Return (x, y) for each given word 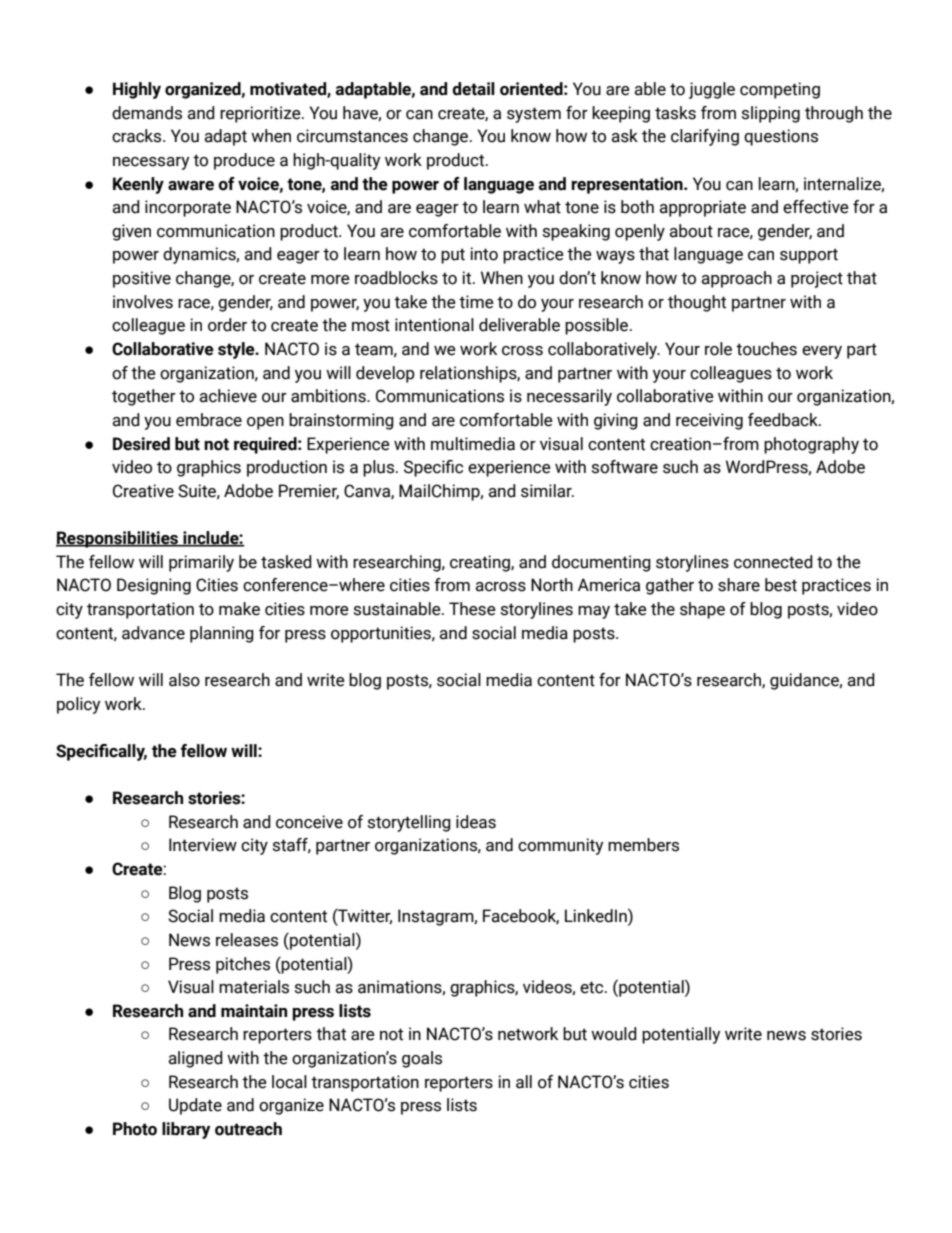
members (643, 845)
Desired (141, 444)
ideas (476, 822)
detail (473, 89)
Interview (203, 845)
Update (195, 1106)
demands (147, 113)
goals (422, 1059)
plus (380, 468)
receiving (709, 421)
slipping (771, 114)
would (614, 1034)
